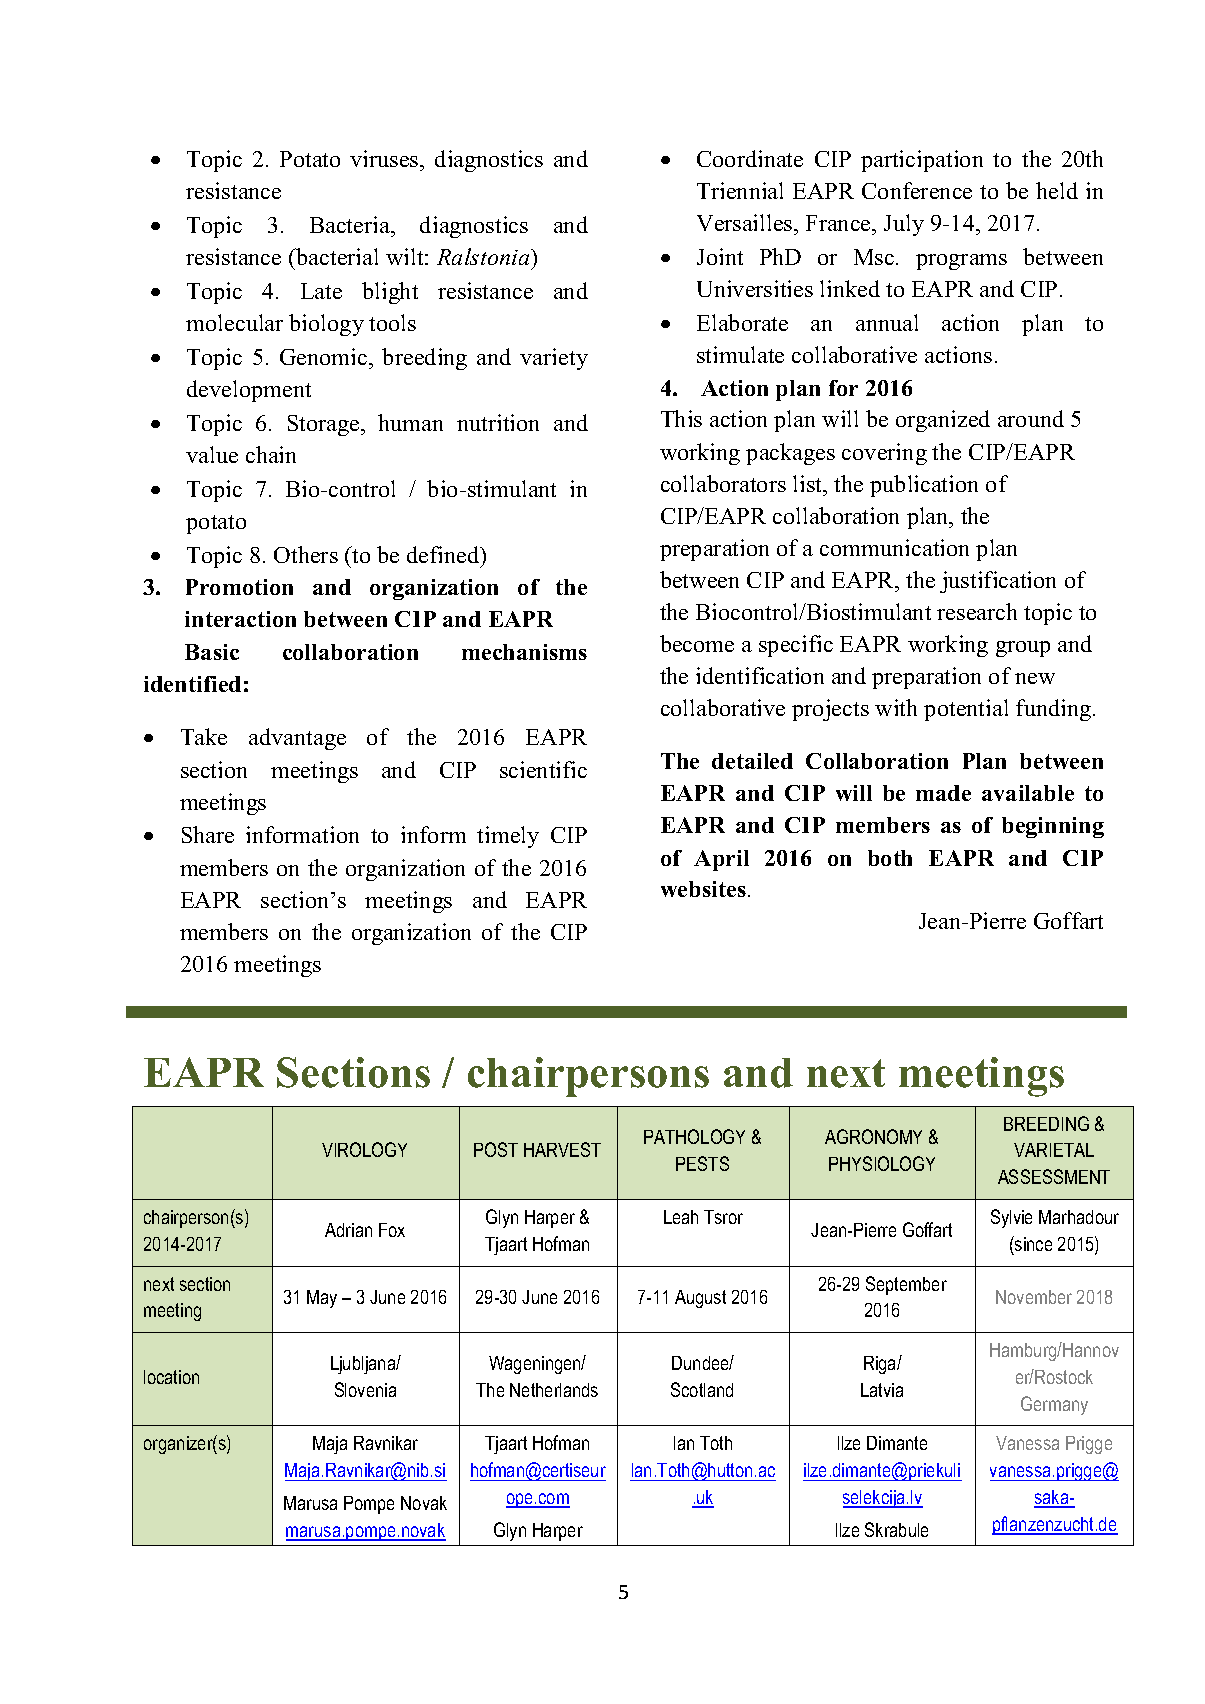 Image resolution: width=1205 pixels, height=1704 pixels. What do you see at coordinates (365, 1389) in the document?
I see `Slovenia` at bounding box center [365, 1389].
